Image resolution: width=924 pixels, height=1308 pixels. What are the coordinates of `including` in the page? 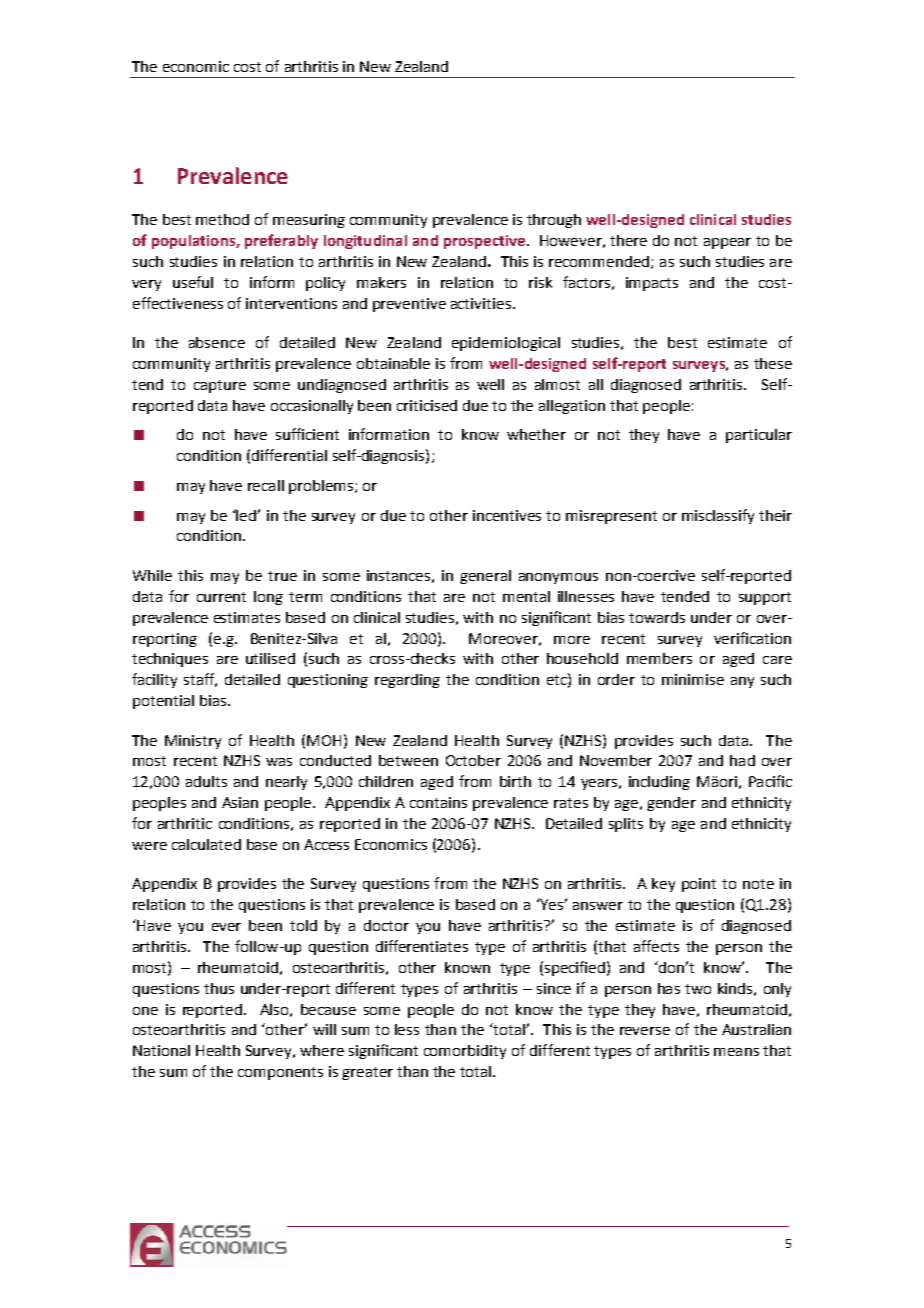 It's located at (659, 783).
